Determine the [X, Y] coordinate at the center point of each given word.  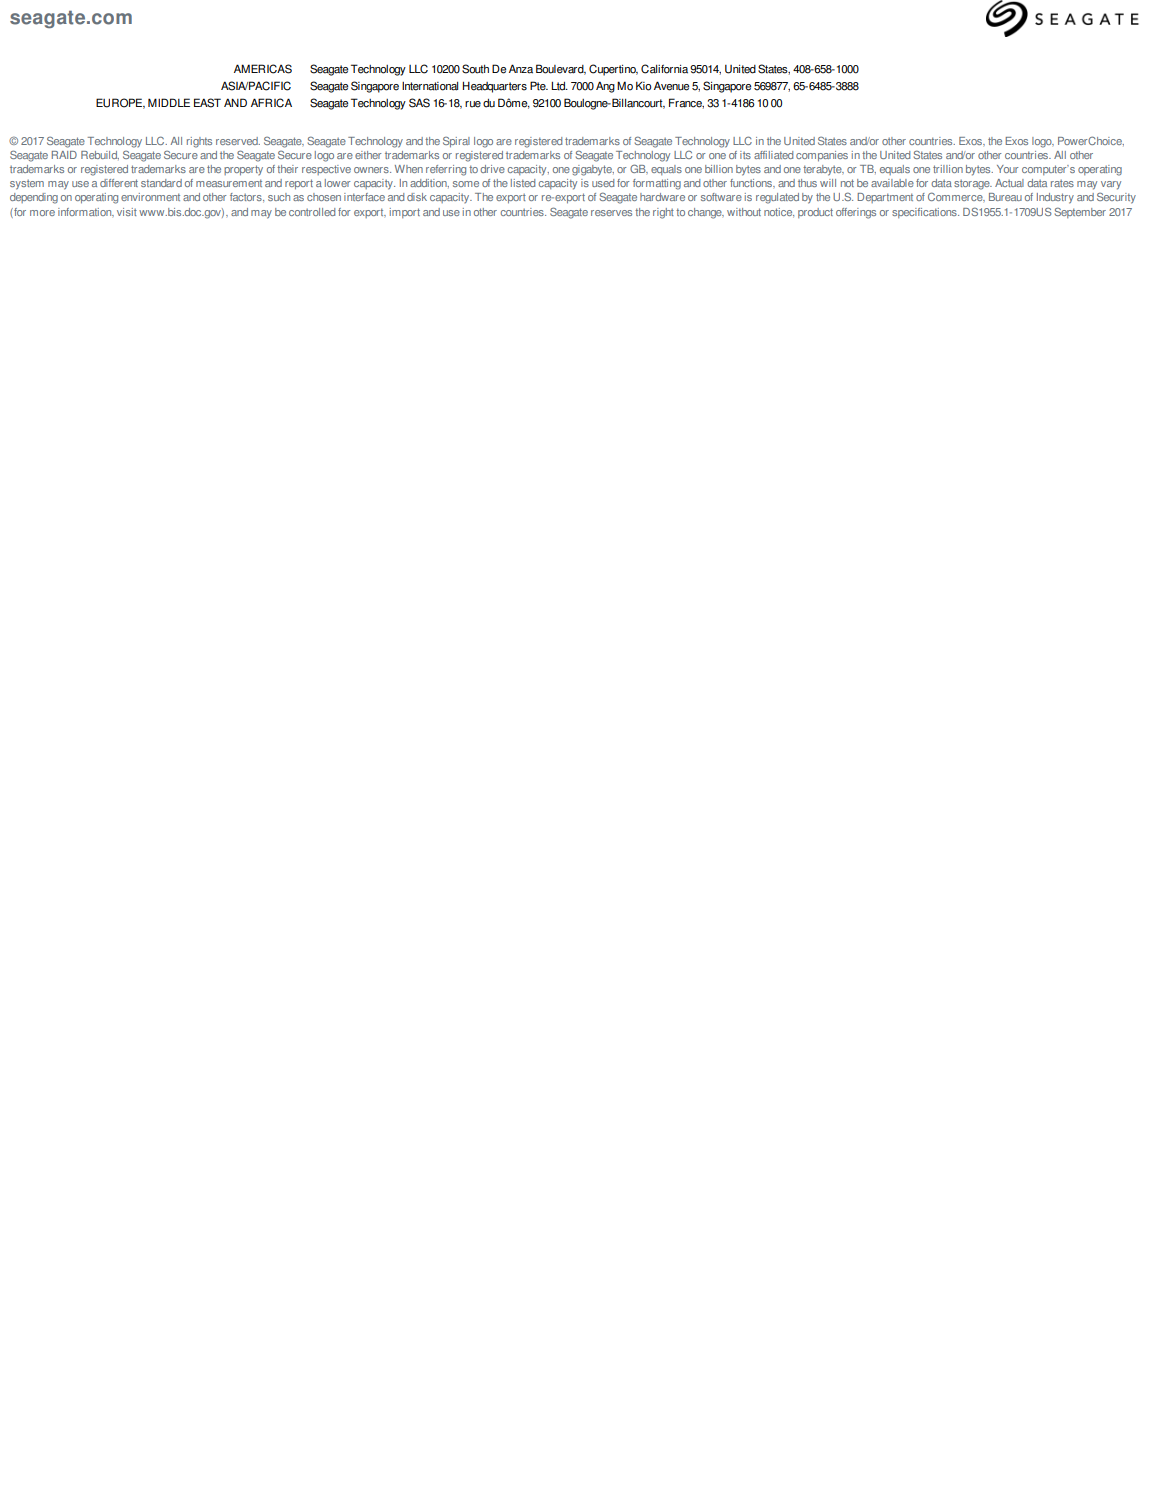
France [686, 103]
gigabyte [593, 170]
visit [127, 212]
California [664, 69]
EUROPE [120, 103]
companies [822, 156]
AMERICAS [263, 69]
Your [1007, 169]
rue [473, 104]
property [243, 170]
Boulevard [561, 69]
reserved [238, 141]
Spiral [456, 142]
